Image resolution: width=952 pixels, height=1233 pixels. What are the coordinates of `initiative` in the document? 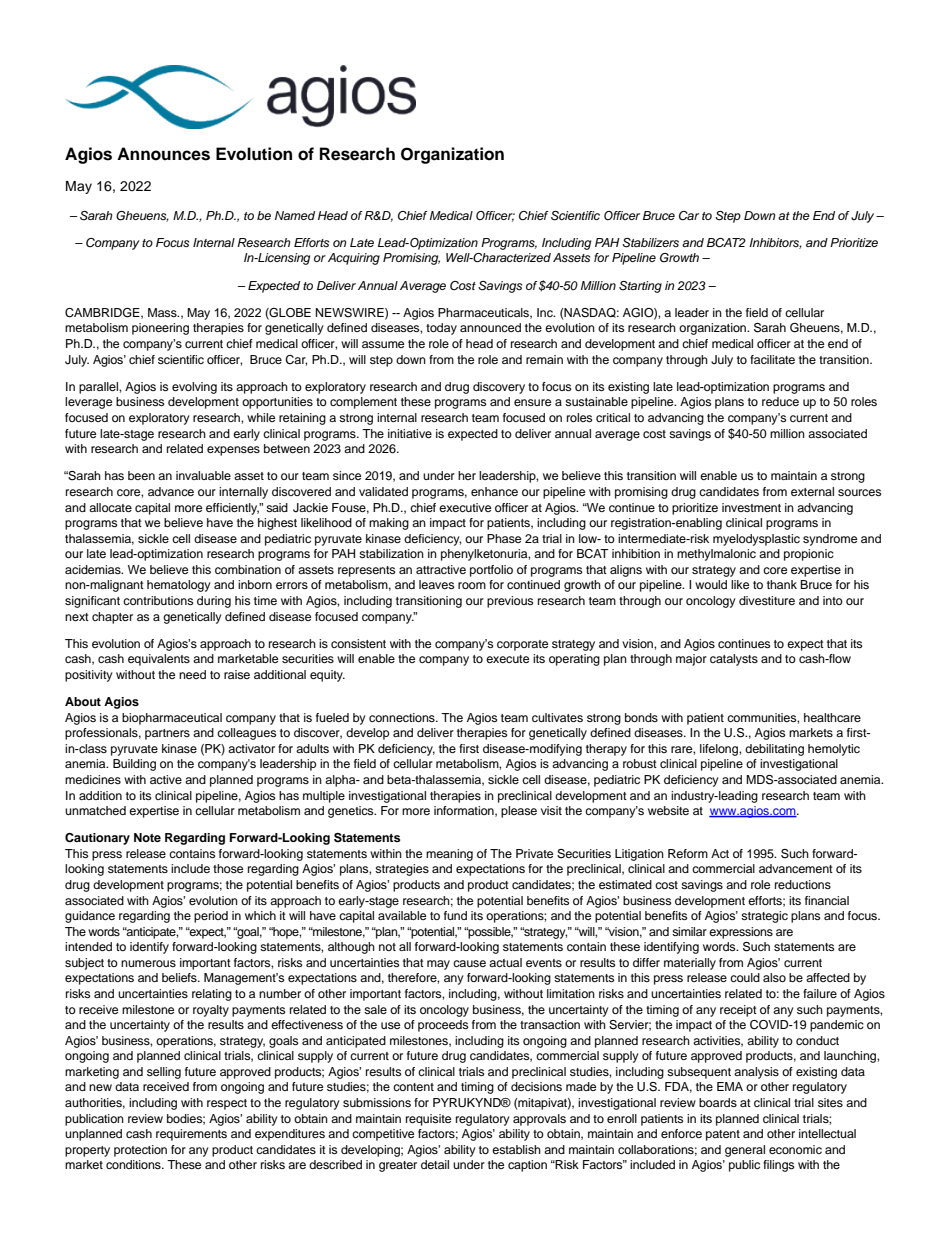 It's located at (410, 433).
